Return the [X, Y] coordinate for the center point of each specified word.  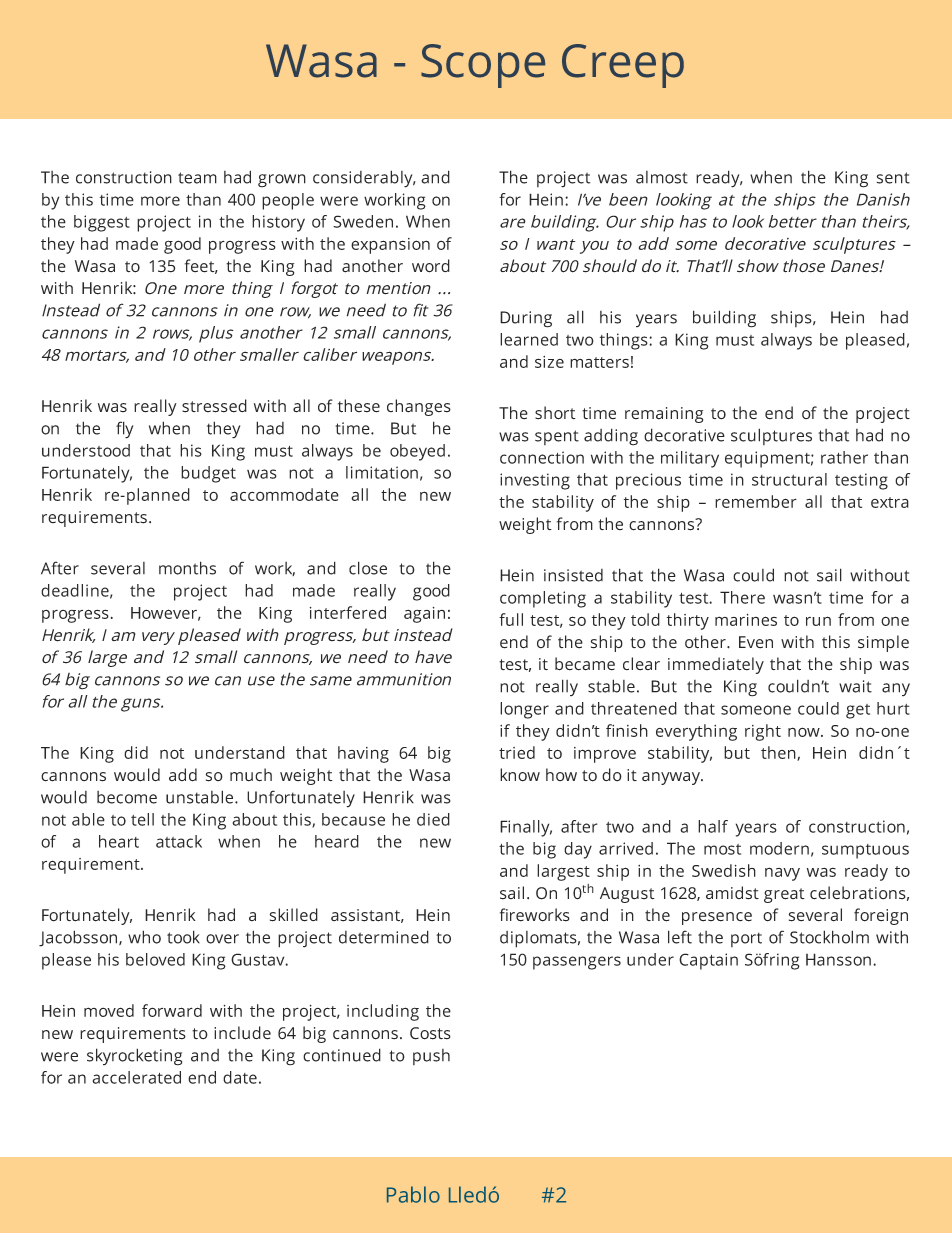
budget [208, 474]
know [520, 775]
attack [179, 841]
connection [542, 457]
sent [893, 178]
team [197, 178]
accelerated [136, 1077]
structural [789, 479]
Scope [483, 66]
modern [779, 848]
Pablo [413, 1194]
